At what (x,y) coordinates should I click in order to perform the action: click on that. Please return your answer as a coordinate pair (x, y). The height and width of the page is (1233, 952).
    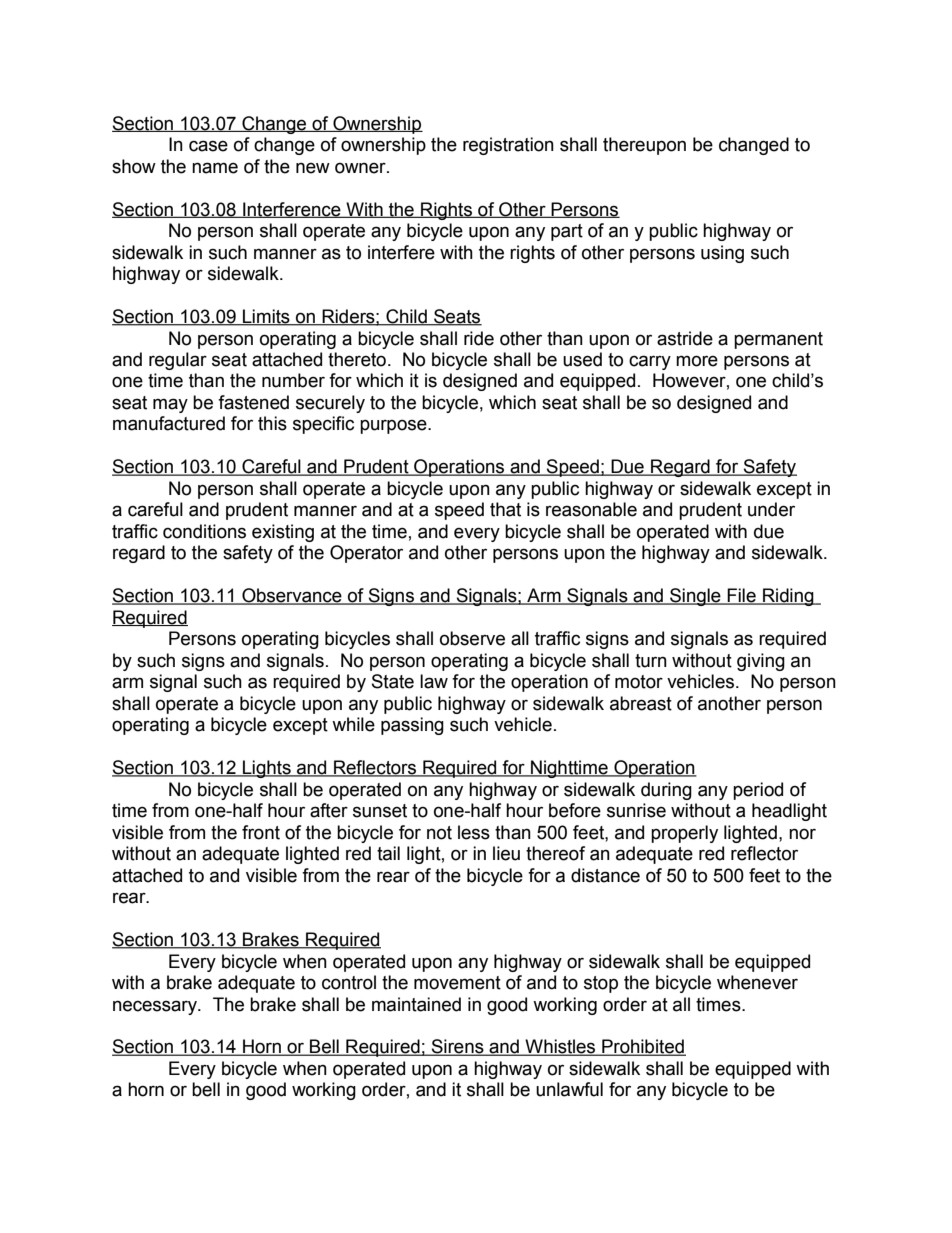
    Looking at the image, I should click on (505, 509).
